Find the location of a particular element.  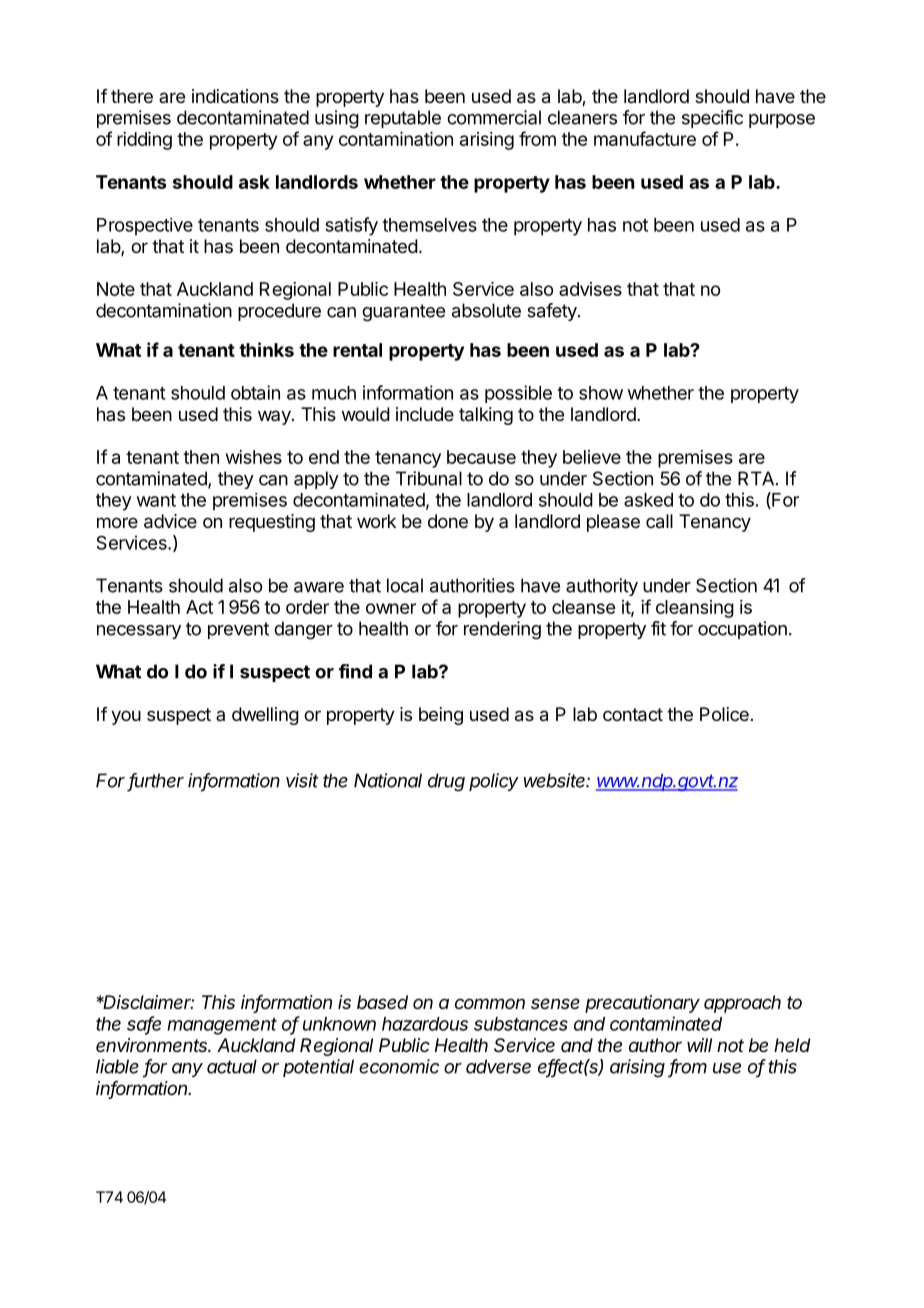

management is located at coordinates (222, 1026).
